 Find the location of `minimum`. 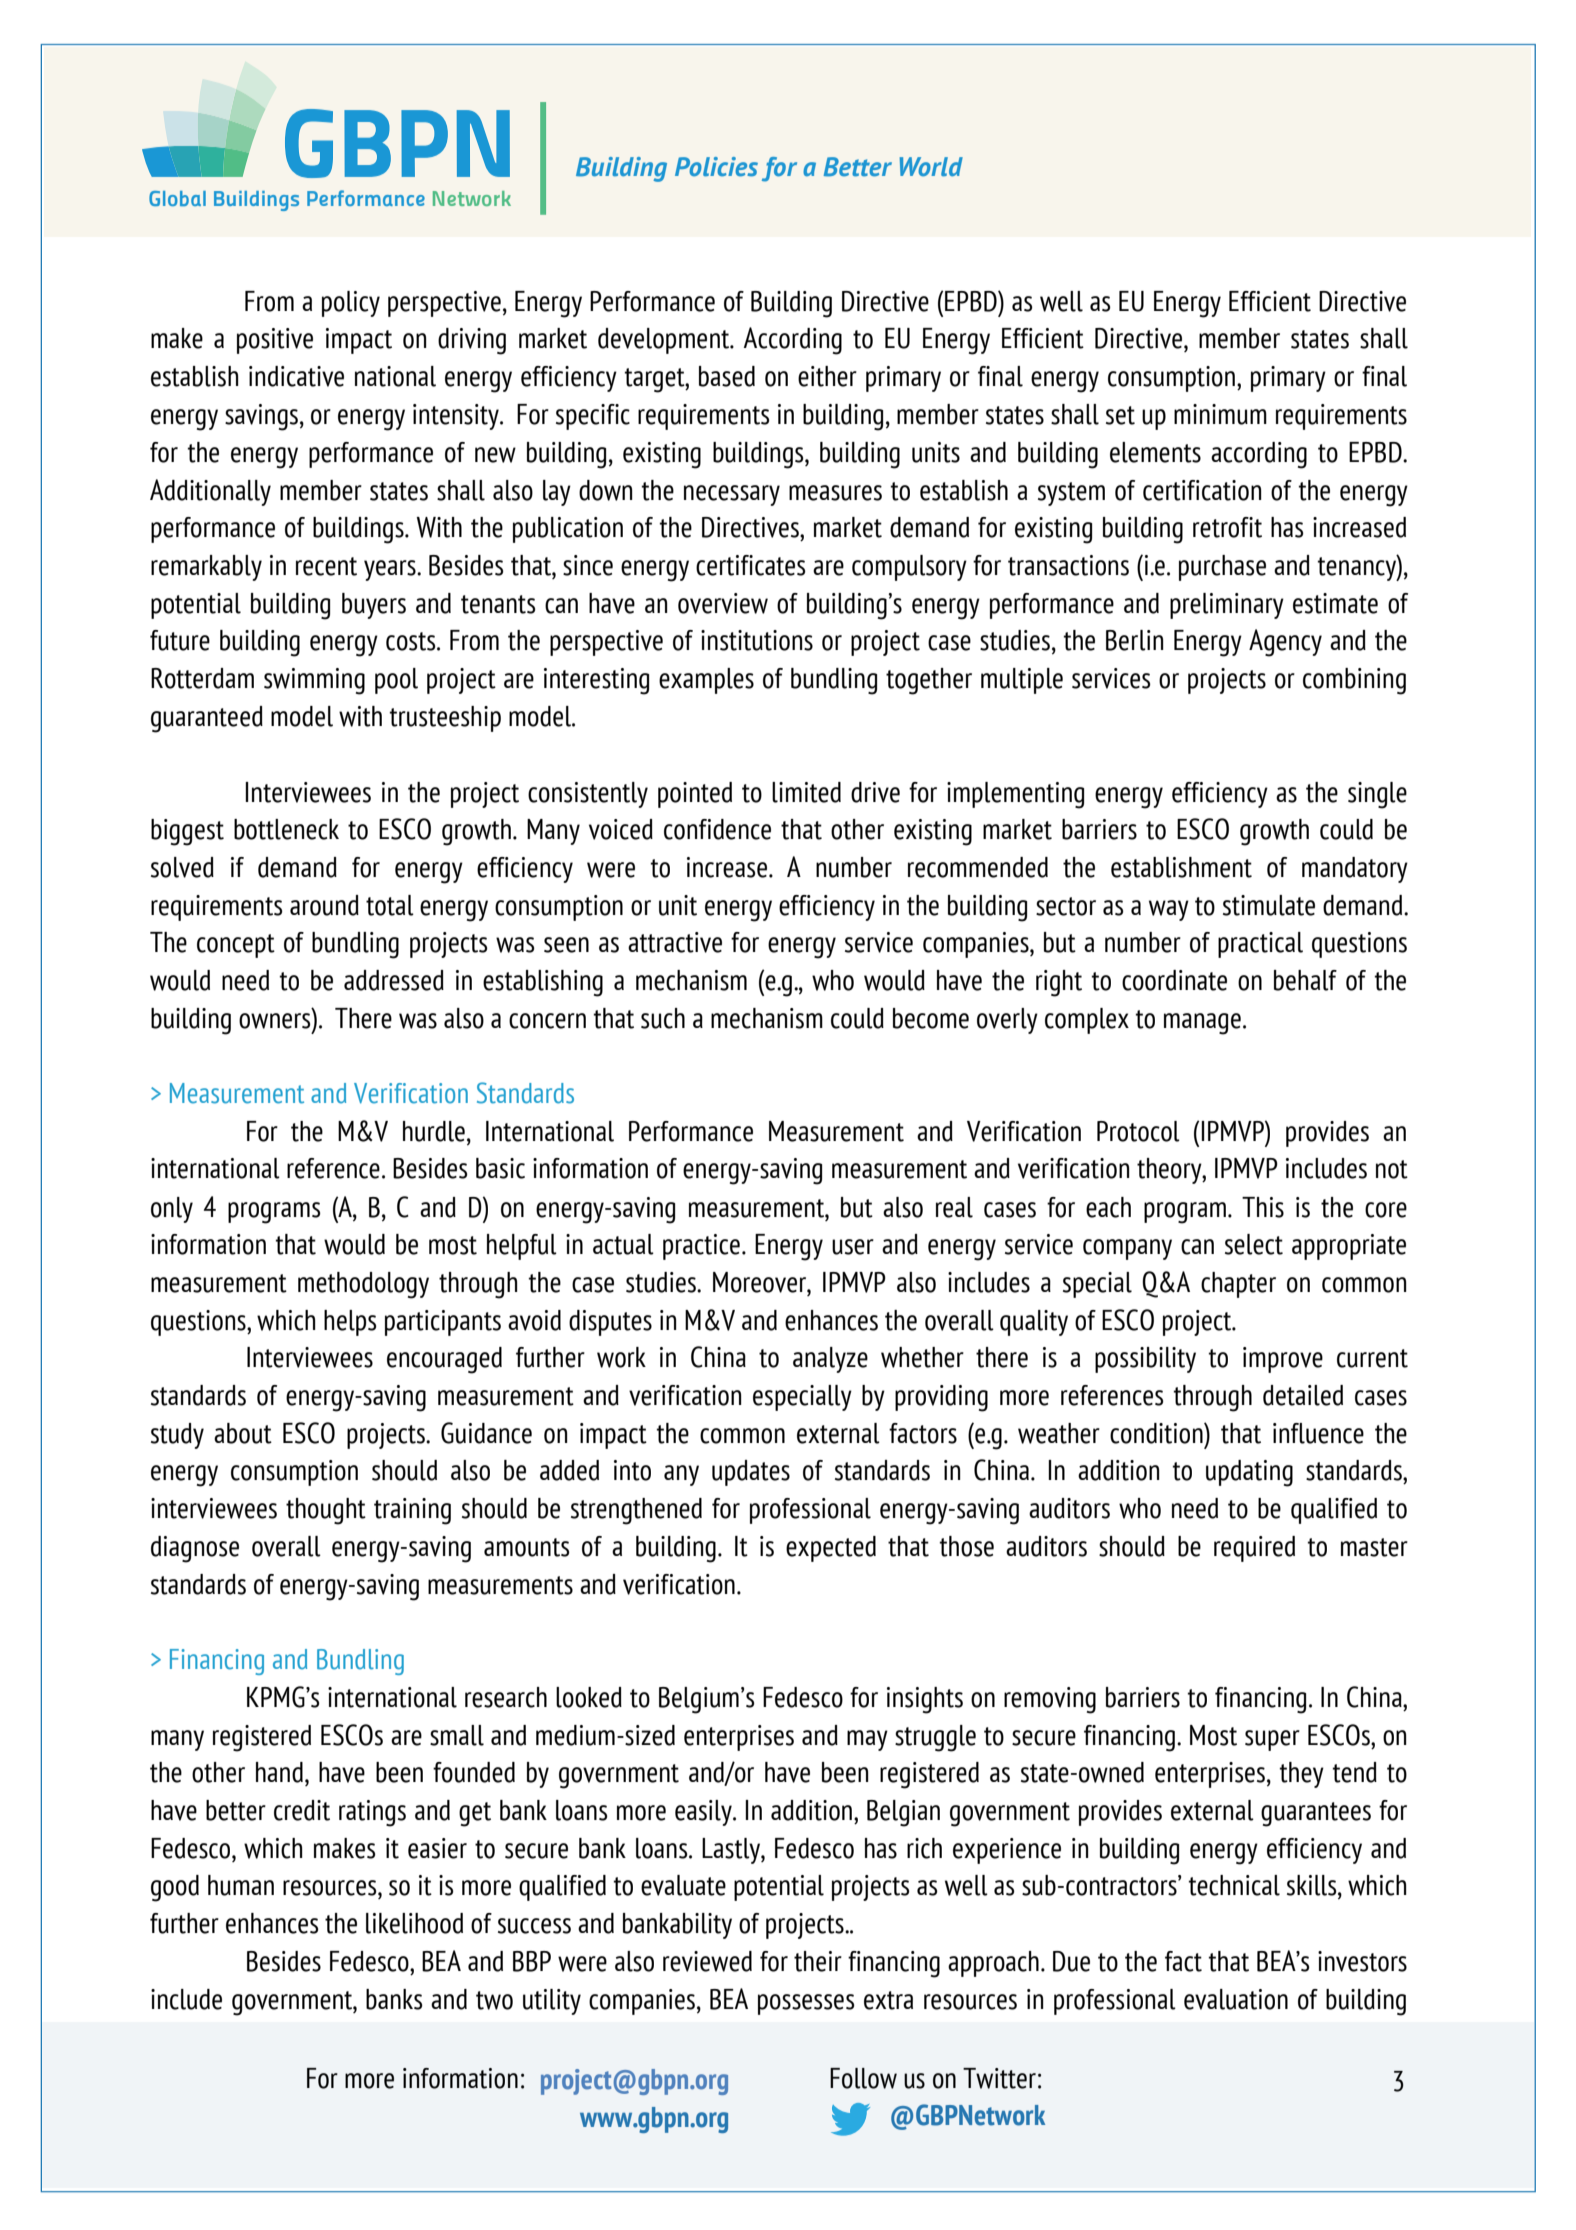

minimum is located at coordinates (1220, 414).
